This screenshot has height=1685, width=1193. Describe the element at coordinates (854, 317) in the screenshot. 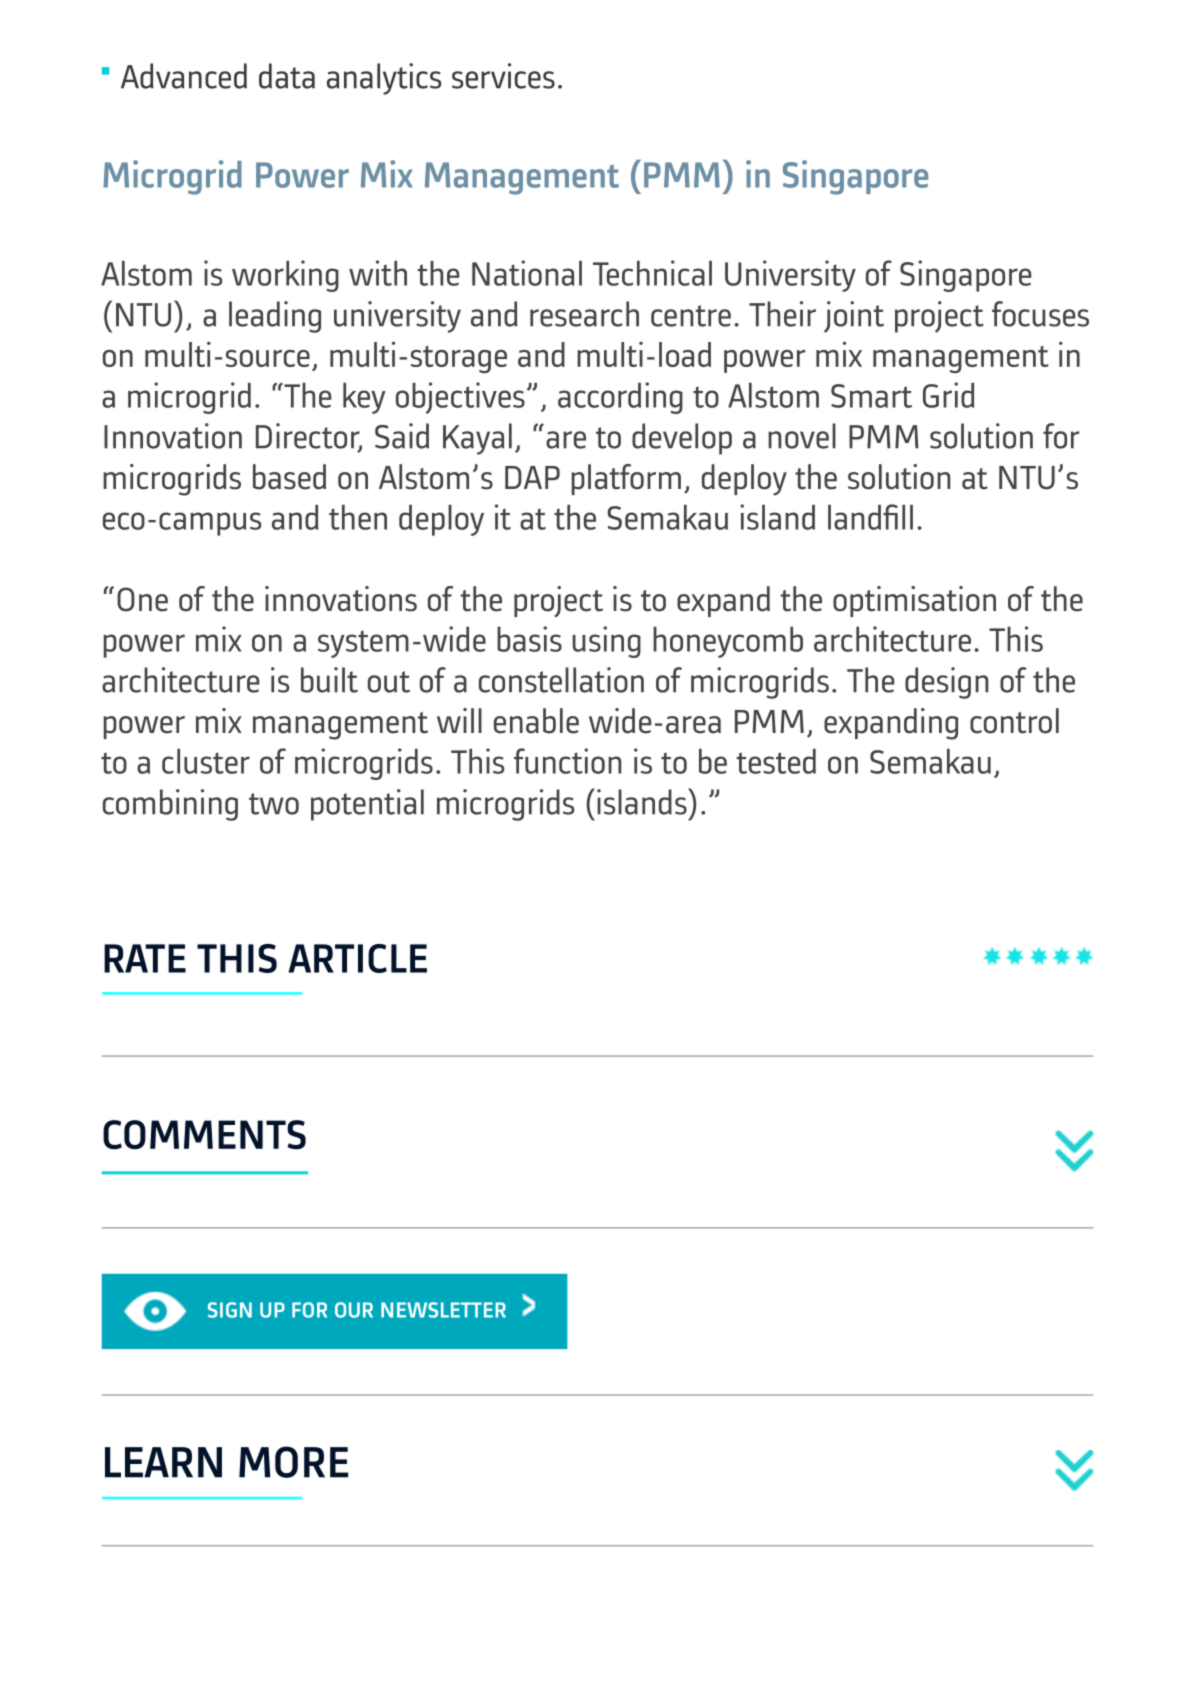

I see `joint` at that location.
